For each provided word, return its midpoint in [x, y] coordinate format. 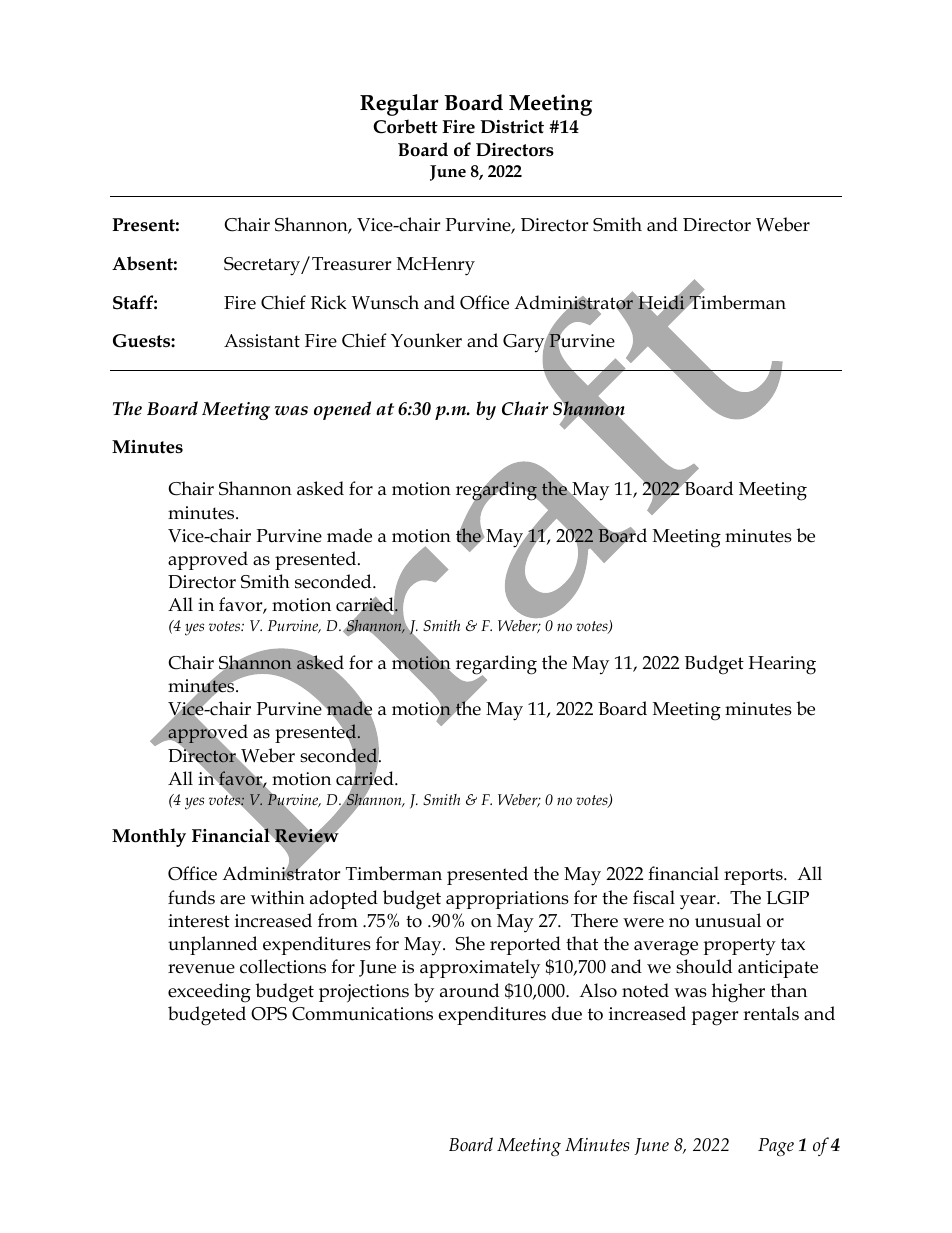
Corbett [405, 126]
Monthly [149, 837]
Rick [329, 302]
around [469, 990]
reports [754, 876]
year [699, 902]
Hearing [782, 665]
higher [738, 993]
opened [342, 410]
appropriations [507, 900]
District [512, 127]
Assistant [262, 341]
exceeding [209, 993]
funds [191, 897]
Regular [399, 105]
